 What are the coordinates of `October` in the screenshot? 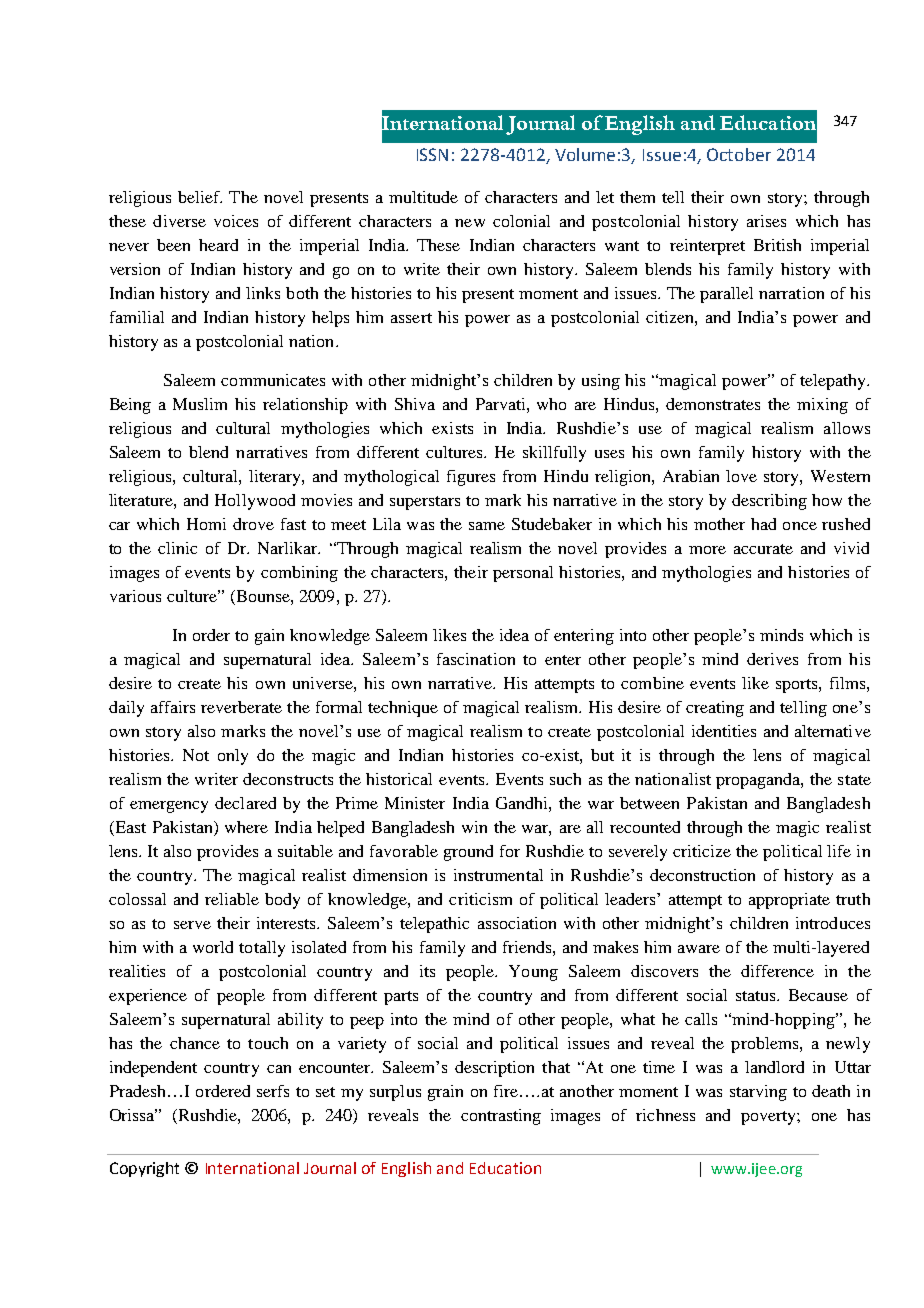 It's located at (739, 154).
